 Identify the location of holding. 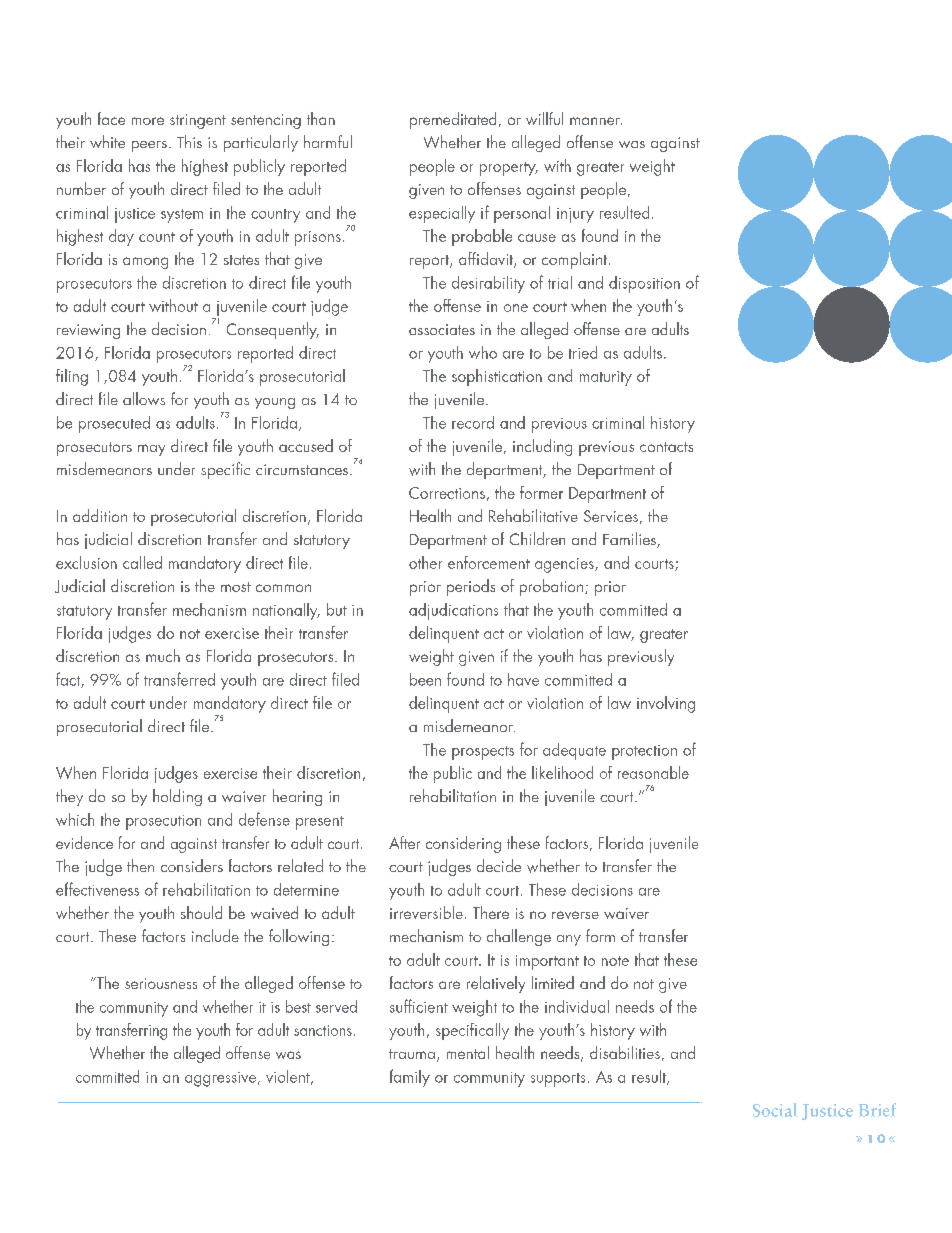
(177, 797).
